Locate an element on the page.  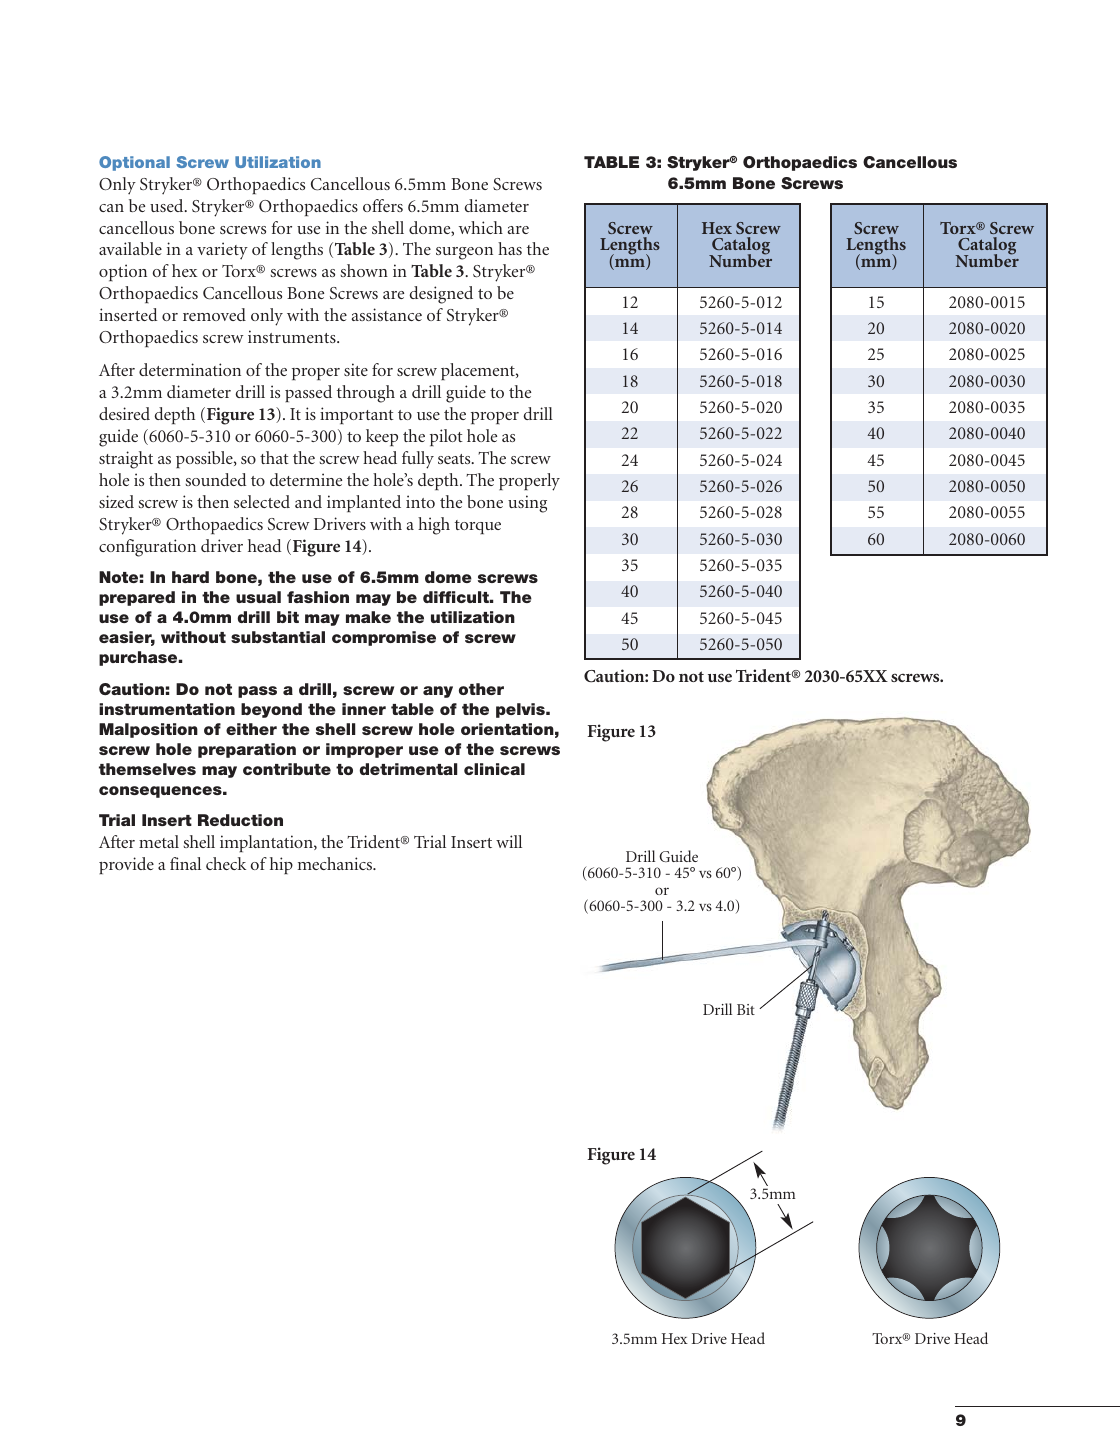
and is located at coordinates (308, 501).
